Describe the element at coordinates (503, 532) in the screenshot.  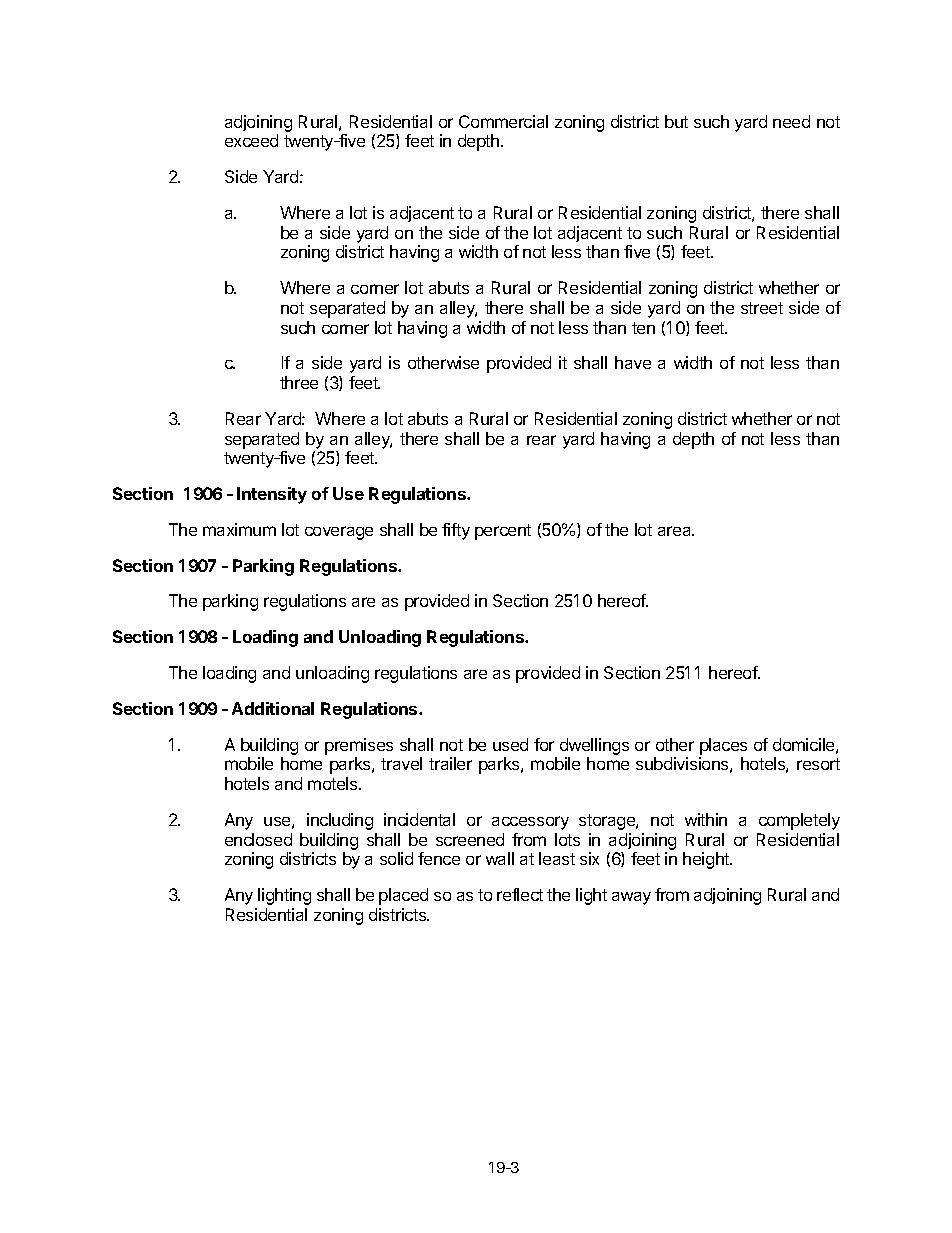
I see `percent` at that location.
